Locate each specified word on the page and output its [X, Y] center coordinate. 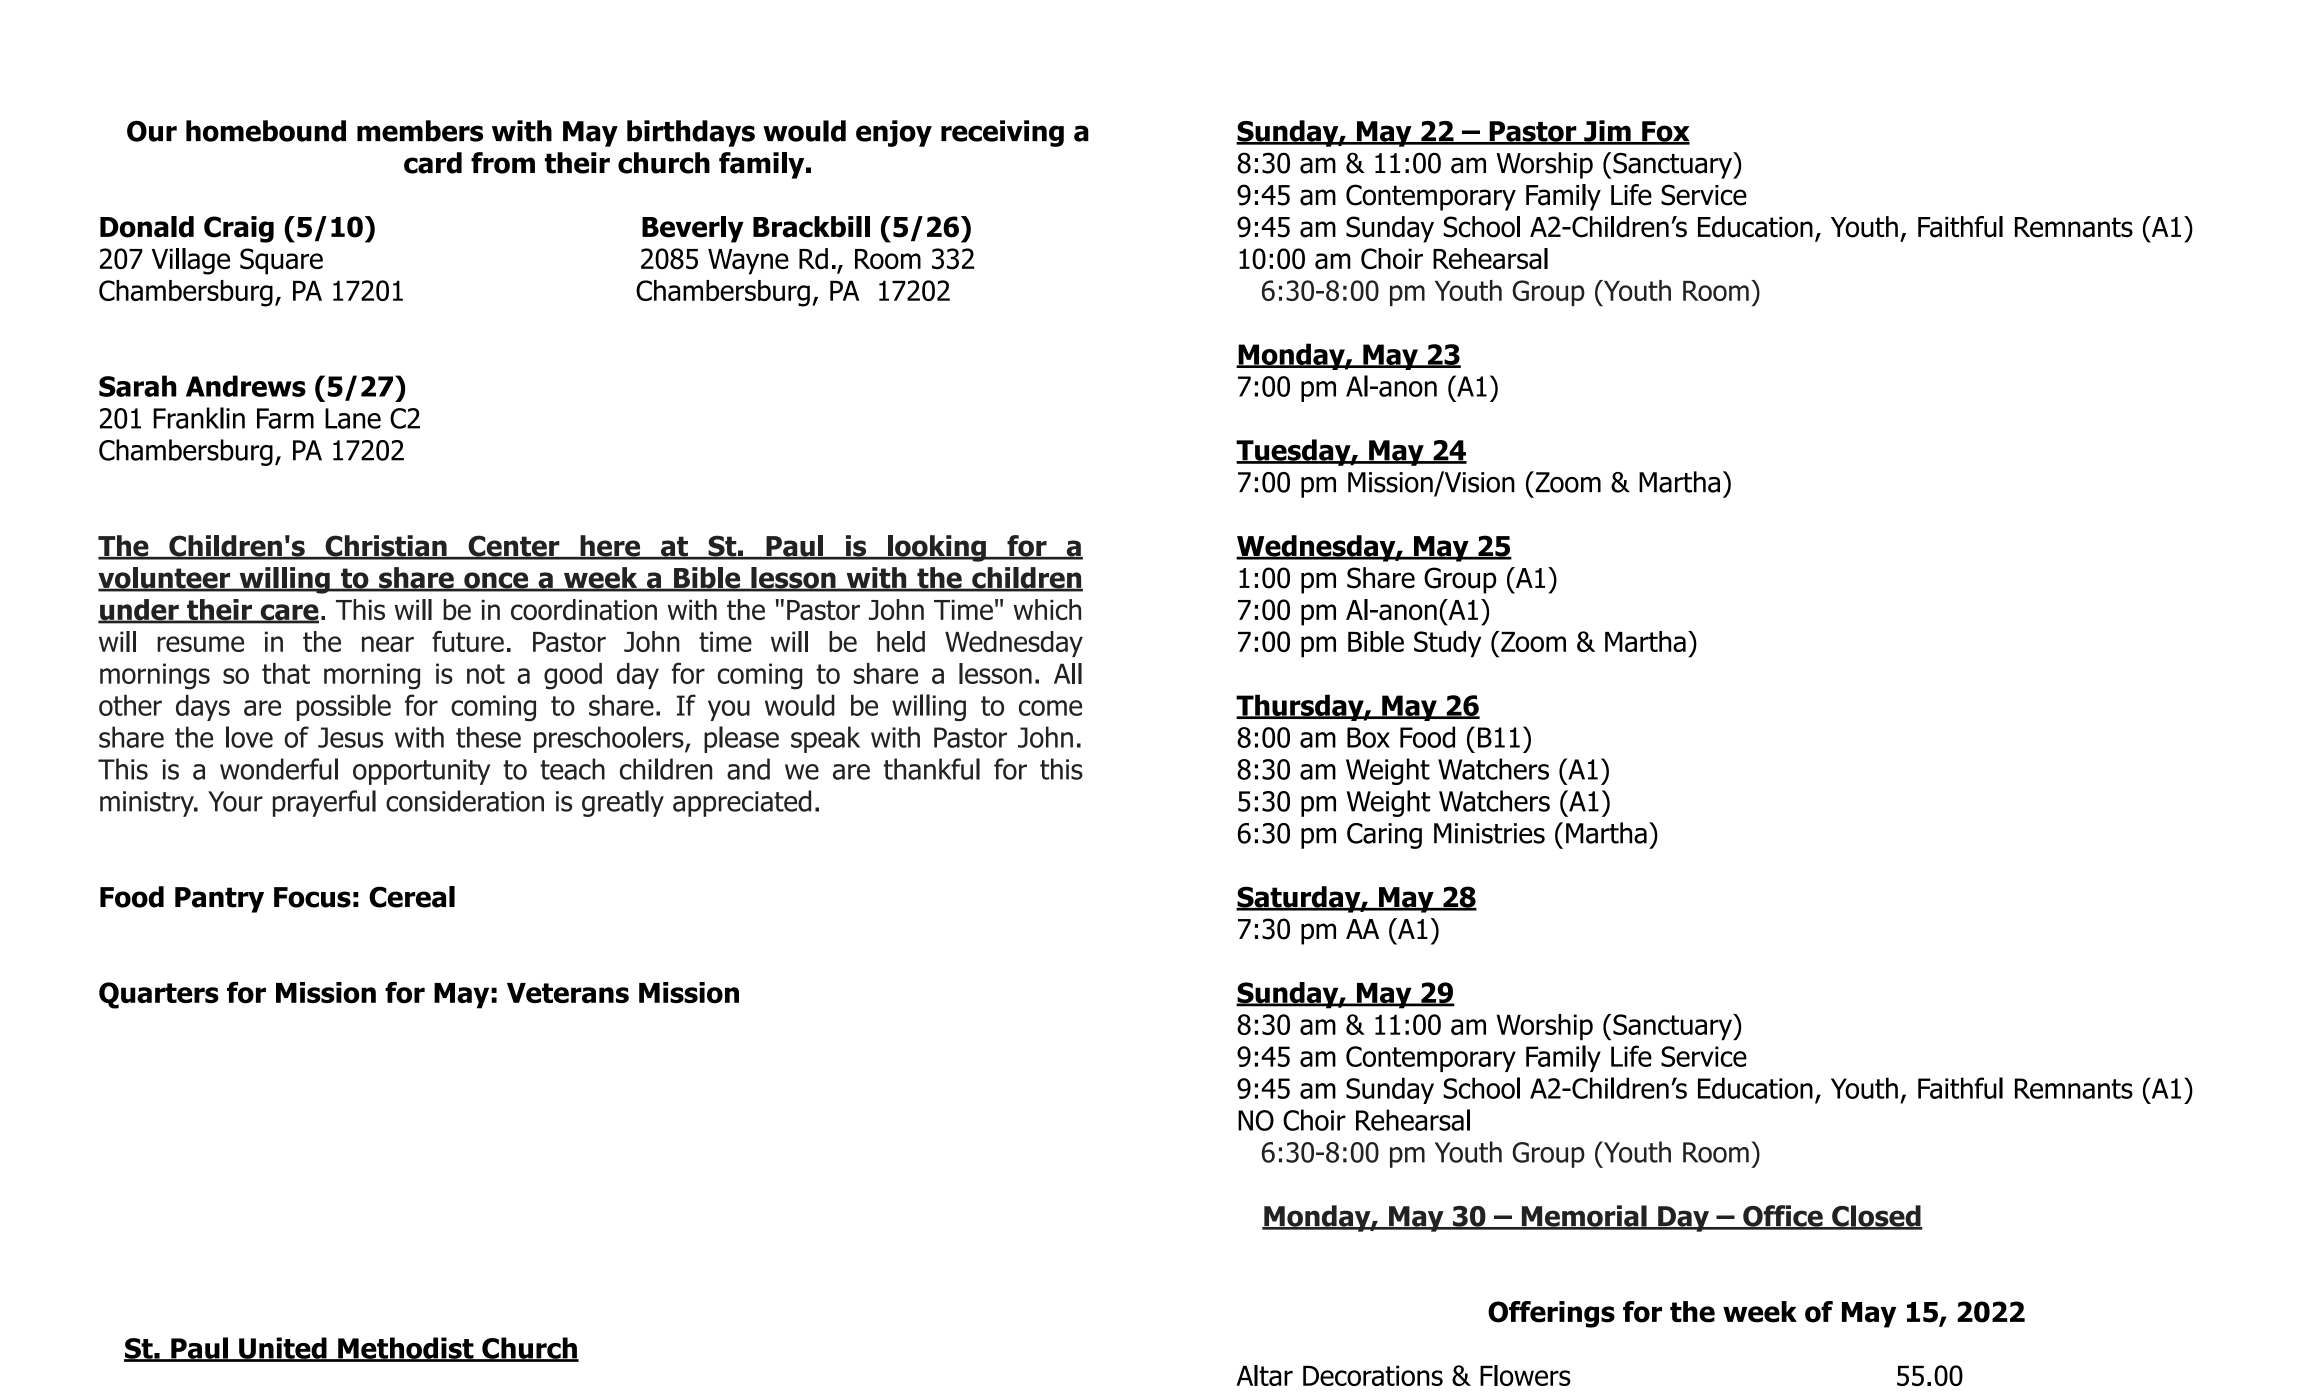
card [433, 163]
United [283, 1349]
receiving [1002, 133]
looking [937, 548]
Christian [386, 547]
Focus [312, 897]
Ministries [1489, 833]
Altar [1264, 1375]
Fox [1665, 132]
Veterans [568, 993]
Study [1447, 644]
